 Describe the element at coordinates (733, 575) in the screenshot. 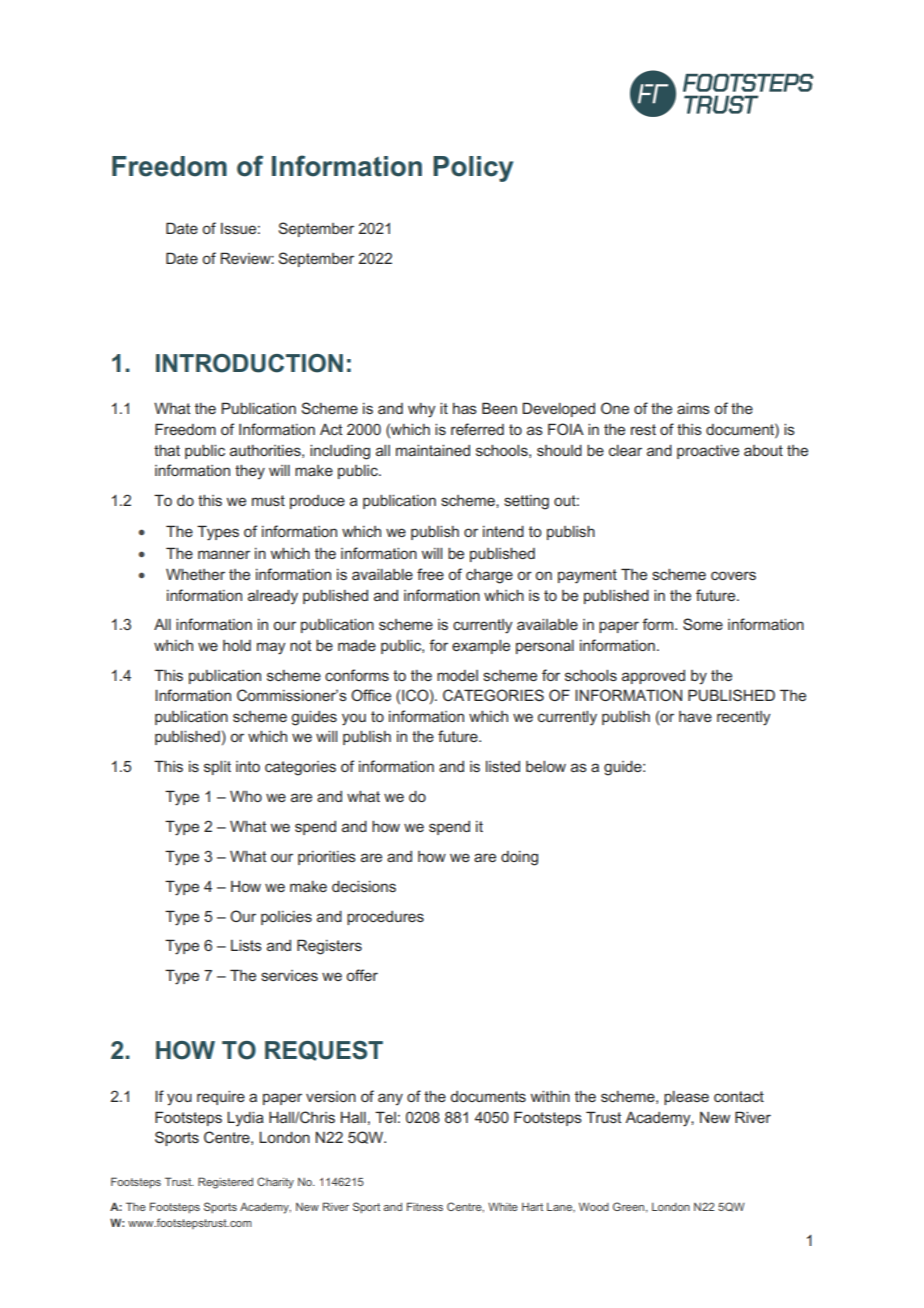

I see `covers` at that location.
